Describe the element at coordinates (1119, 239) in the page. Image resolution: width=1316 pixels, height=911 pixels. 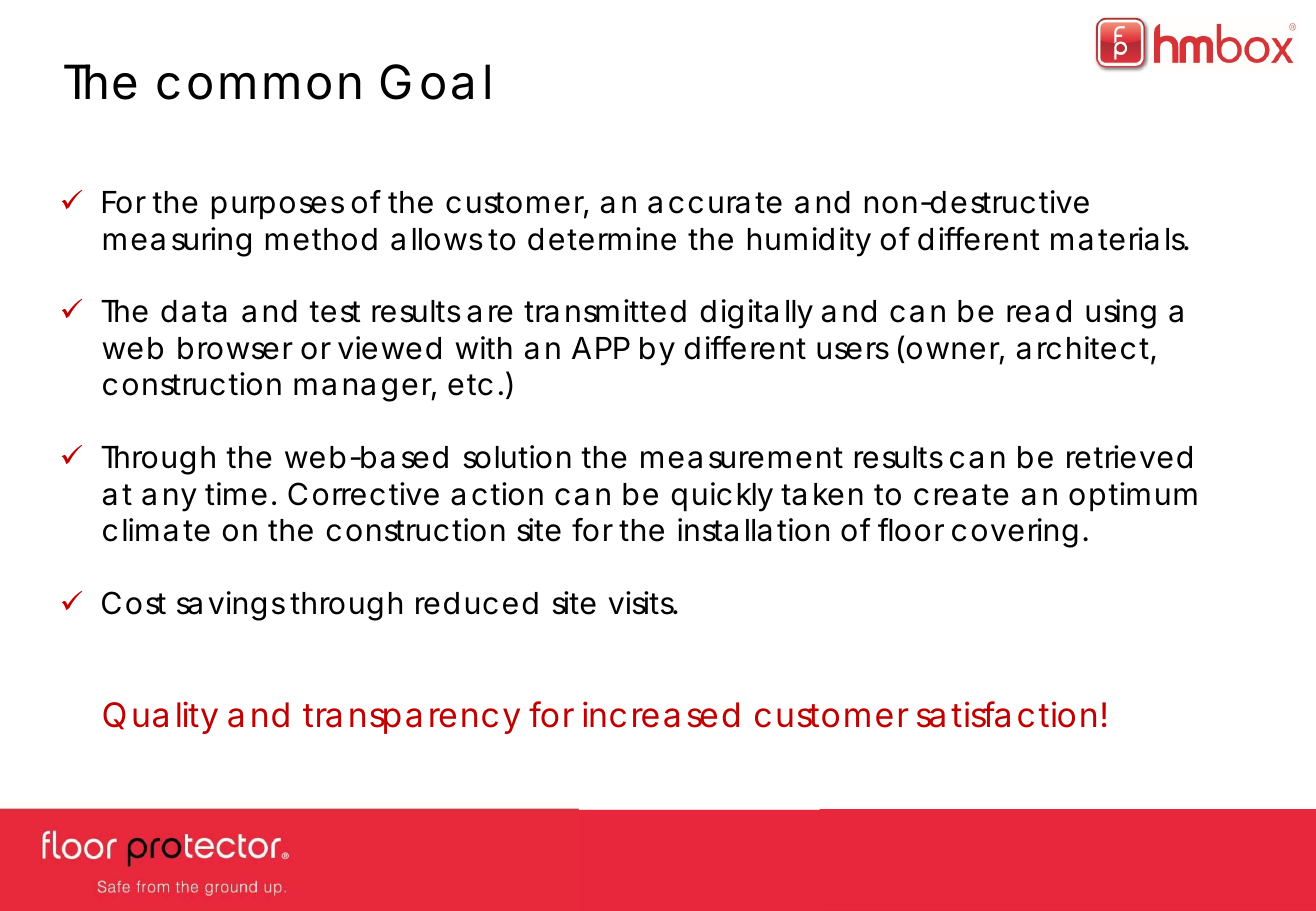
I see `materials` at that location.
